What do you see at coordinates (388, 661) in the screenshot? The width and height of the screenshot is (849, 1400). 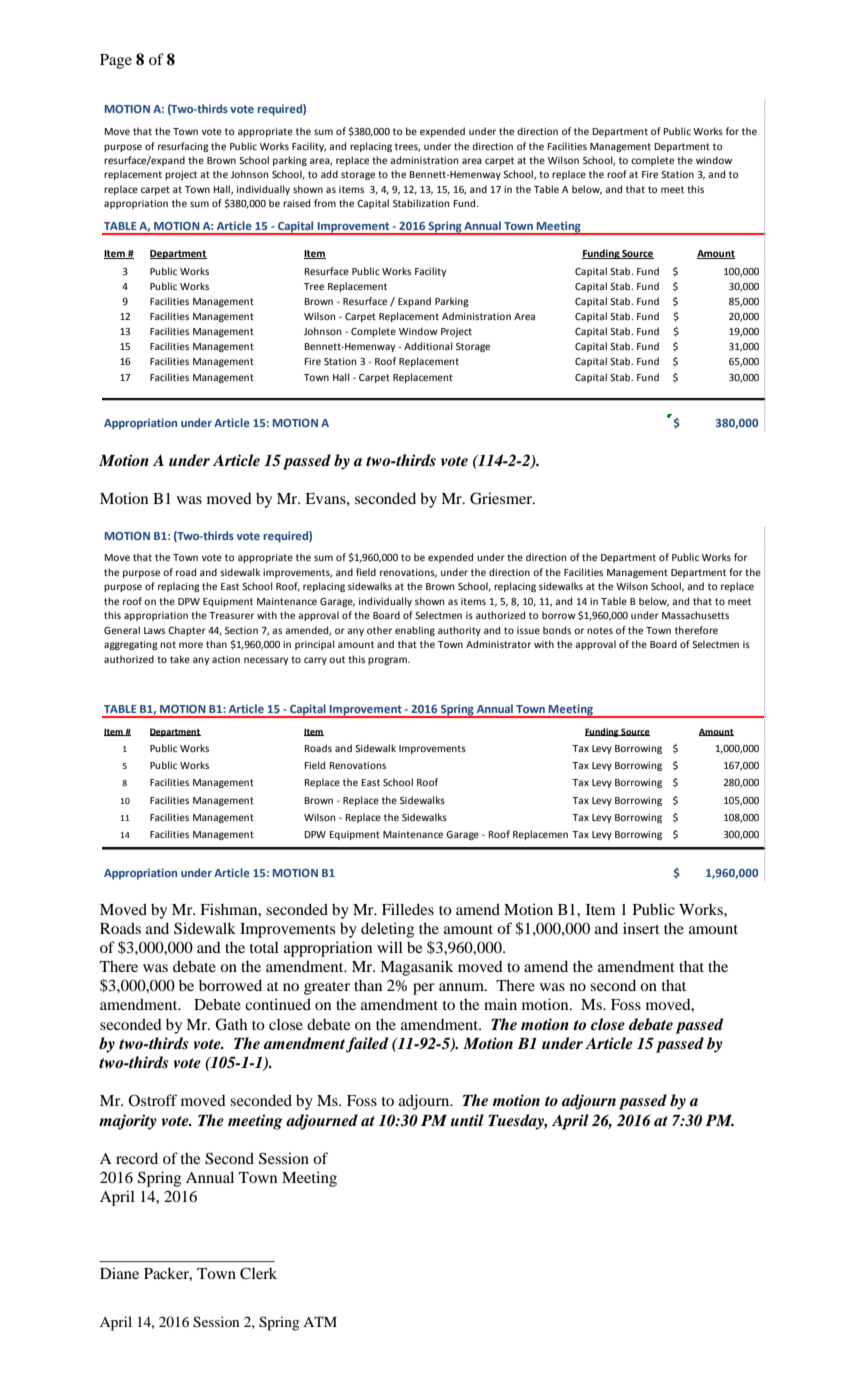 I see `program` at bounding box center [388, 661].
